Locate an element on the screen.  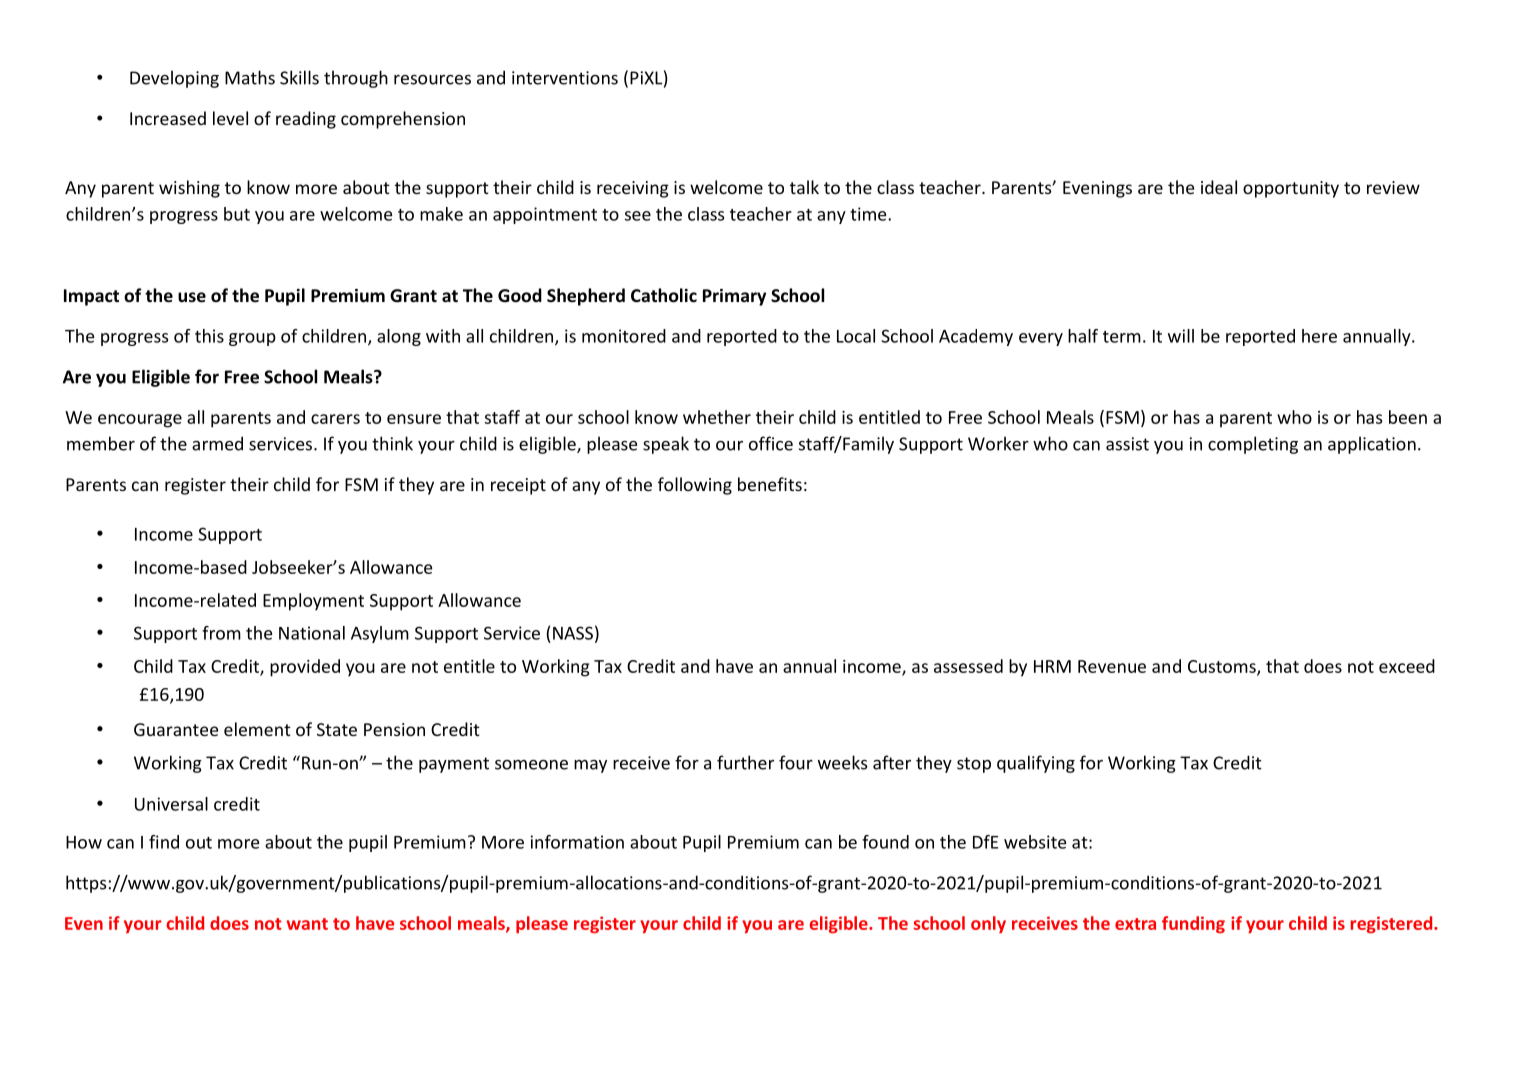
further is located at coordinates (745, 762).
